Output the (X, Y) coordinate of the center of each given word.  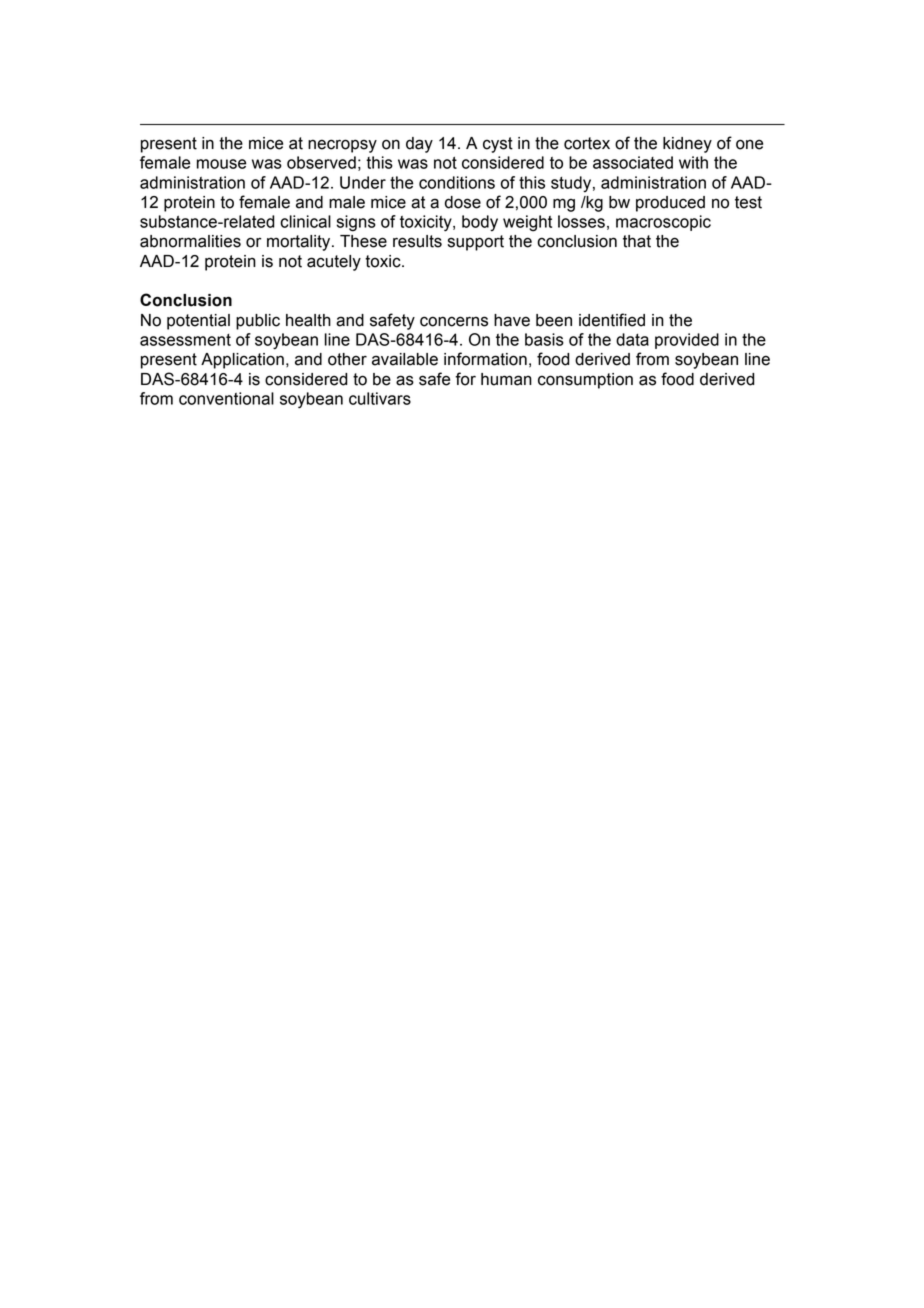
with (693, 162)
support (476, 243)
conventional (226, 398)
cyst (498, 145)
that (637, 241)
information (485, 359)
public (258, 322)
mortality (300, 243)
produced (670, 204)
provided (687, 341)
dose (463, 202)
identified (612, 320)
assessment (185, 340)
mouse (221, 164)
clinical (305, 221)
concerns (454, 321)
